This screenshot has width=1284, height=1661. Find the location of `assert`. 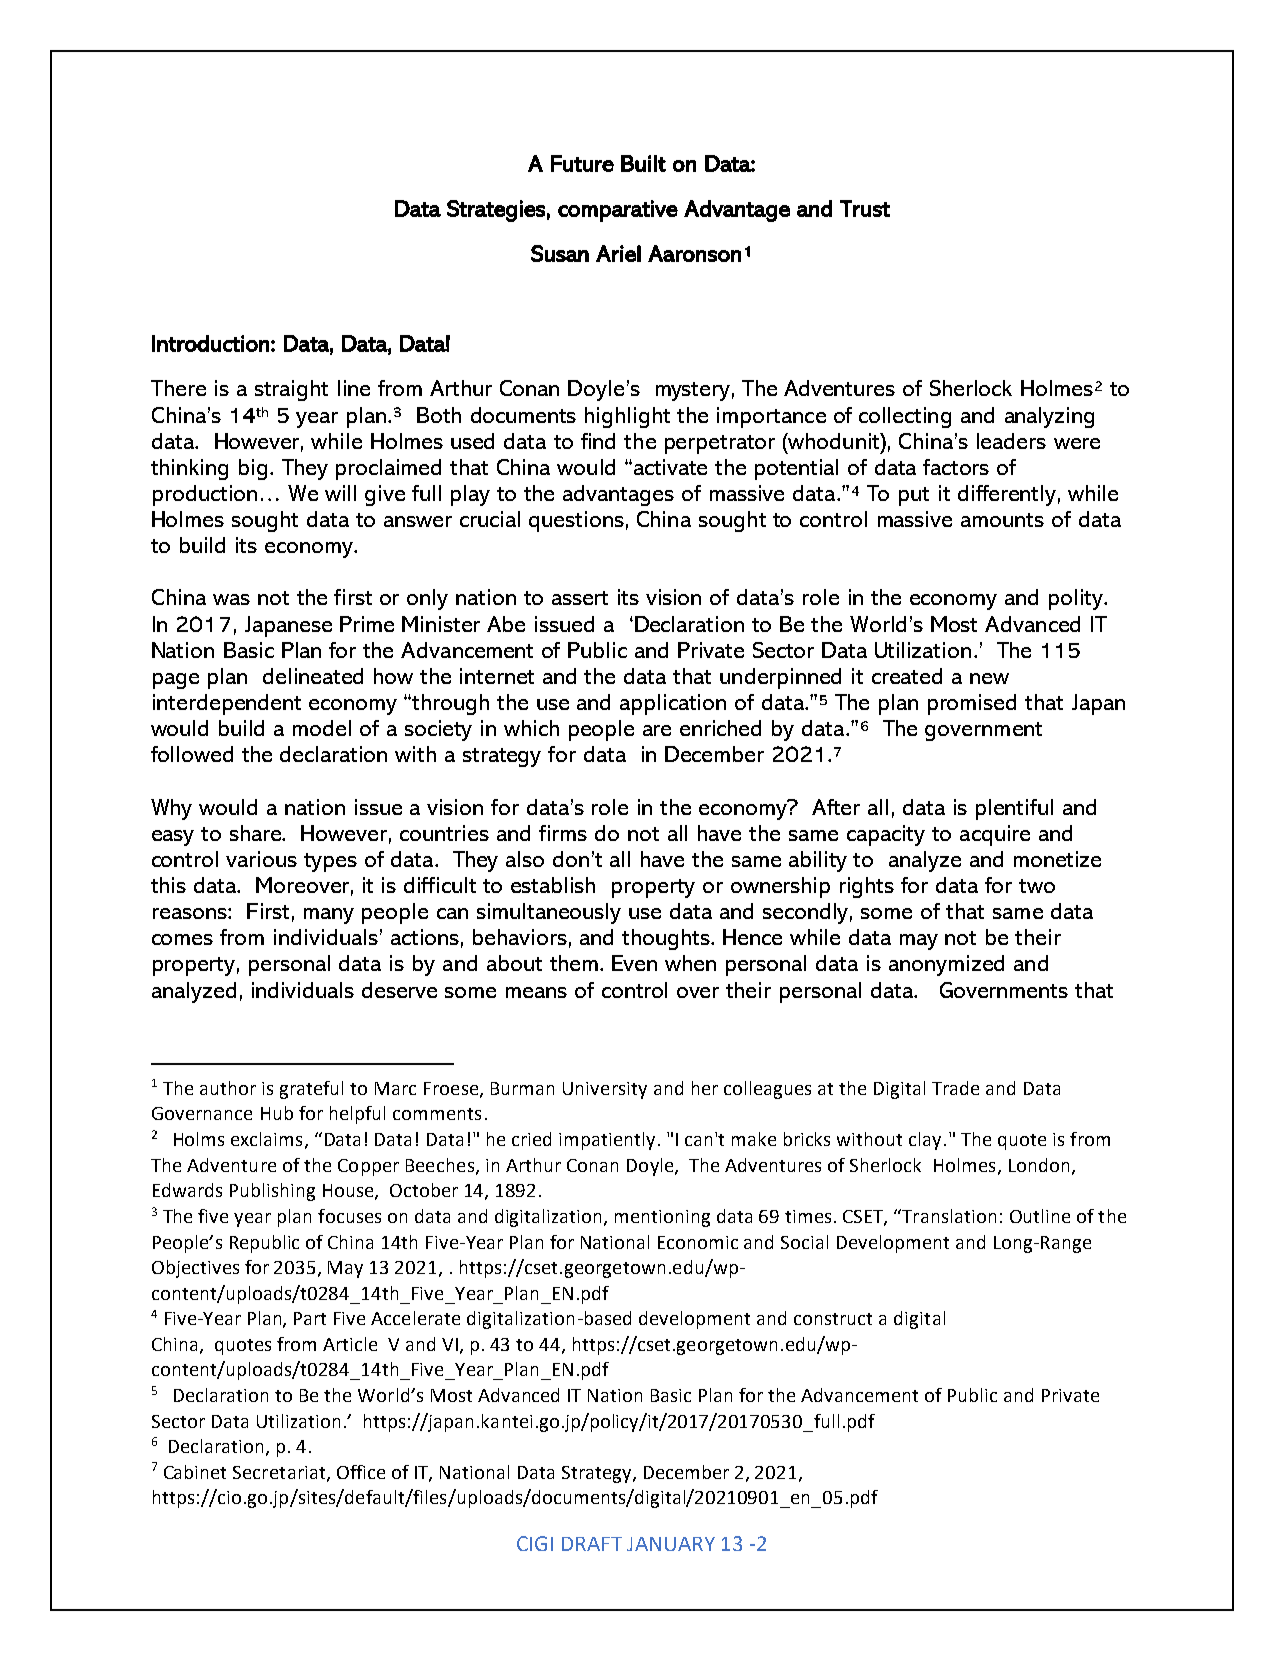

assert is located at coordinates (580, 598).
